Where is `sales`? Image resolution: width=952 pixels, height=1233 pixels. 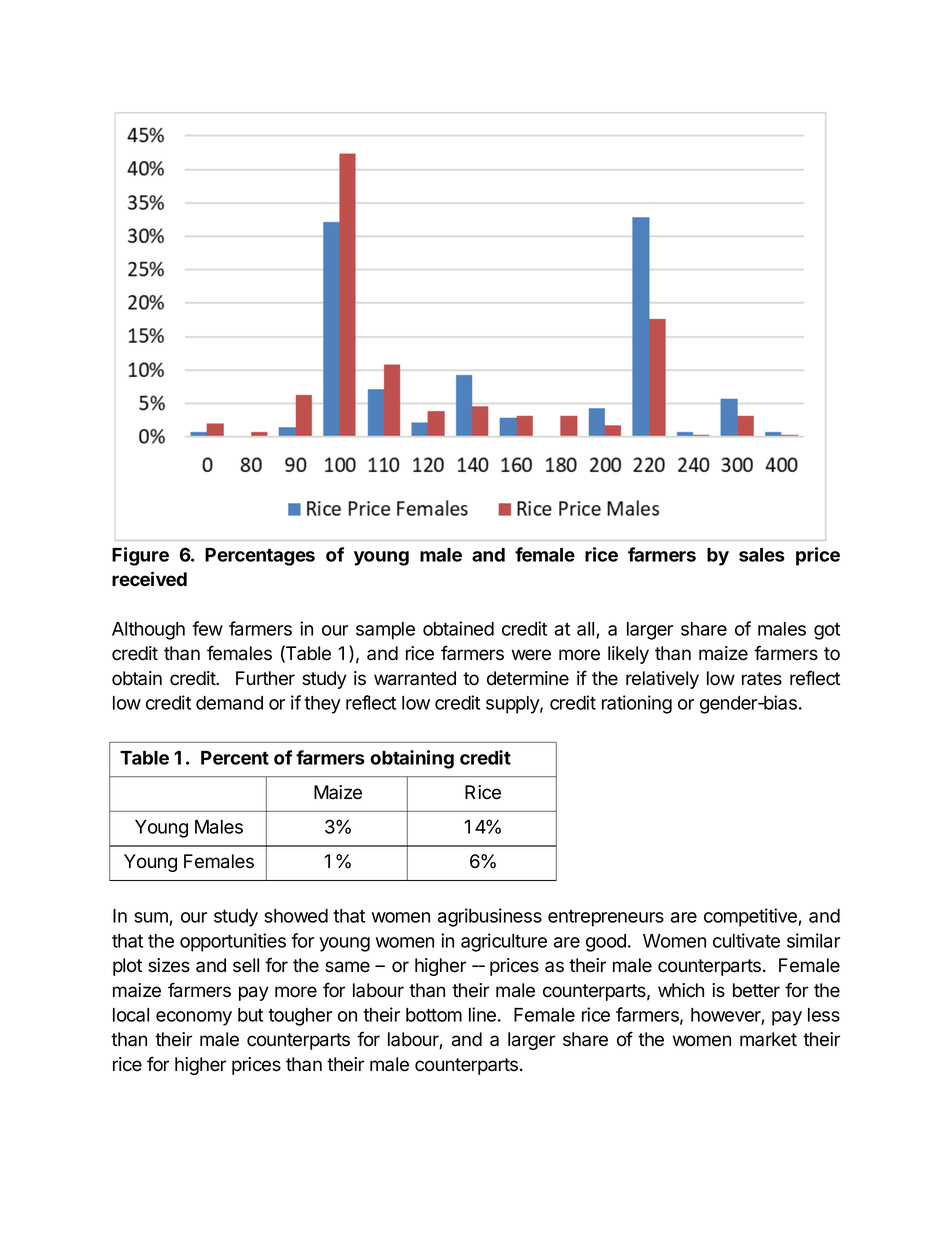
sales is located at coordinates (762, 555).
